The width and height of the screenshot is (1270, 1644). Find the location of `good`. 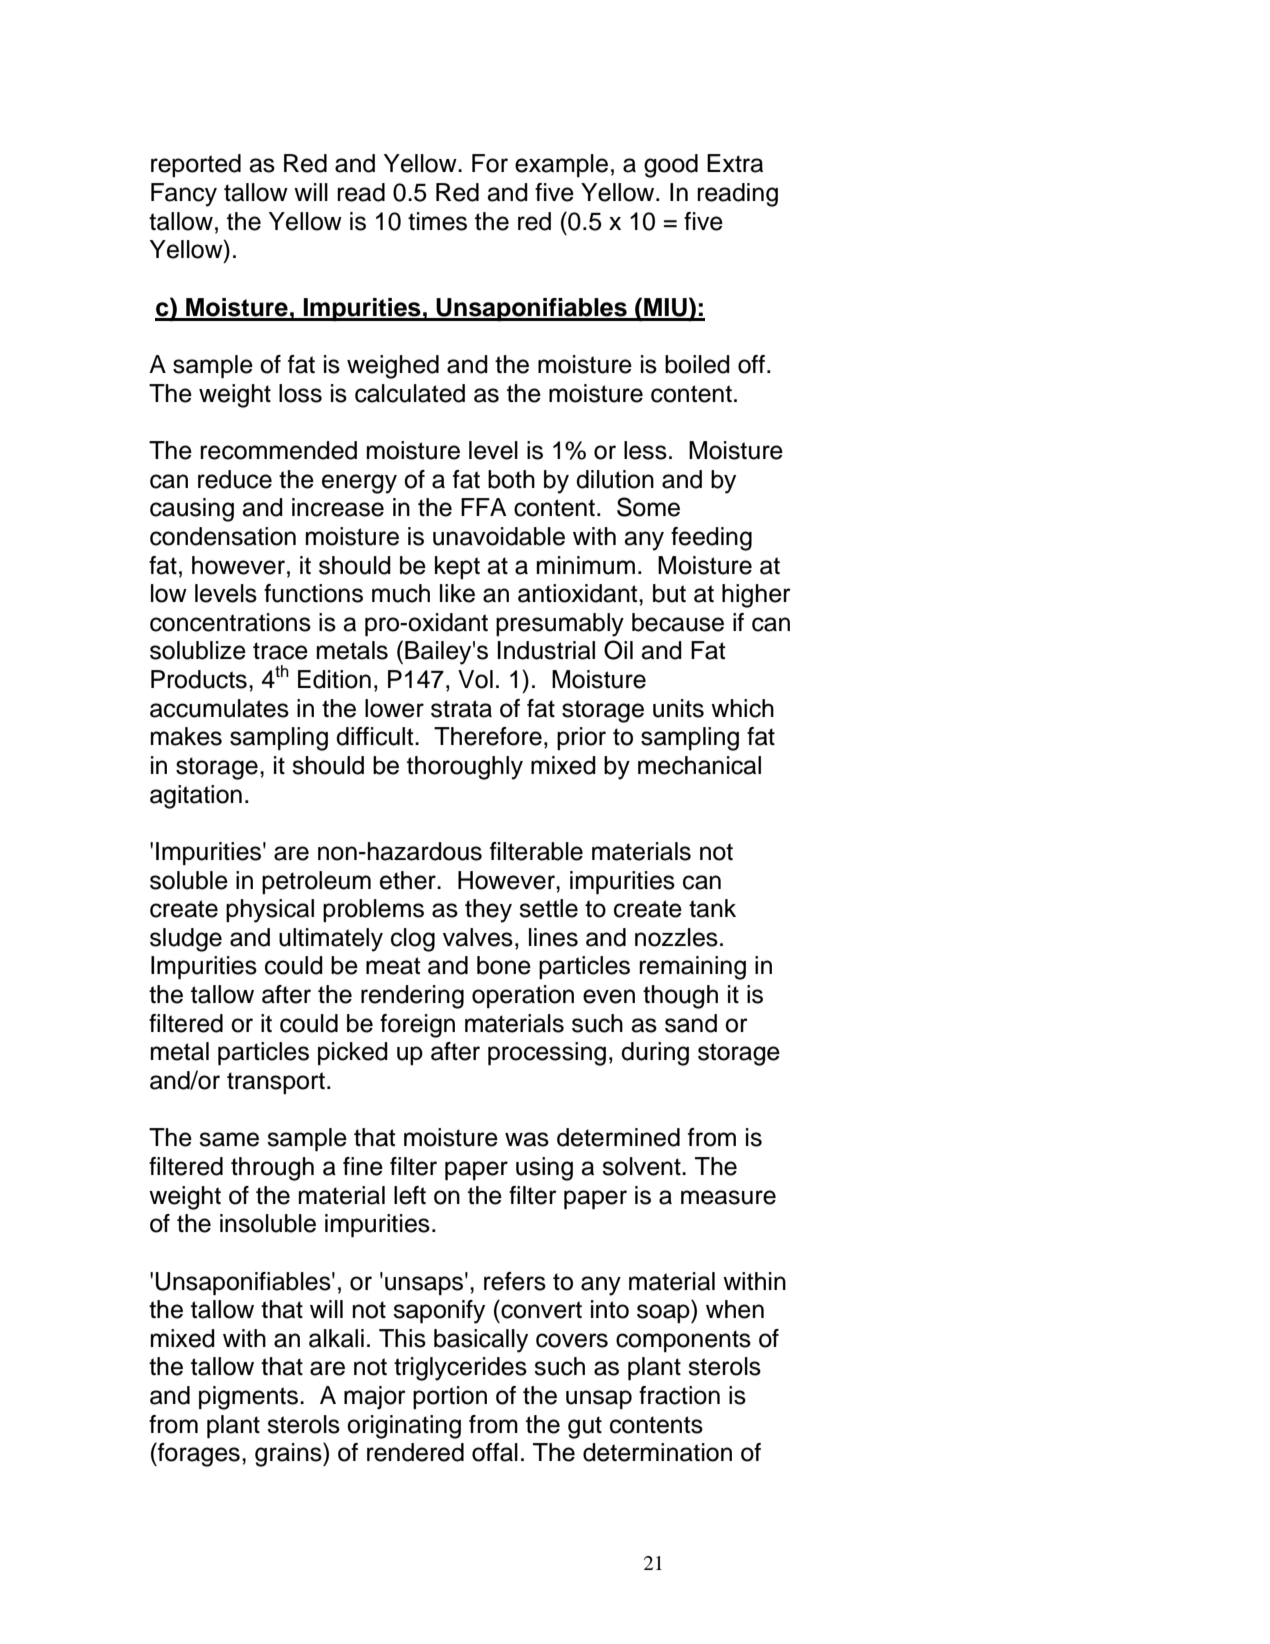

good is located at coordinates (671, 166).
